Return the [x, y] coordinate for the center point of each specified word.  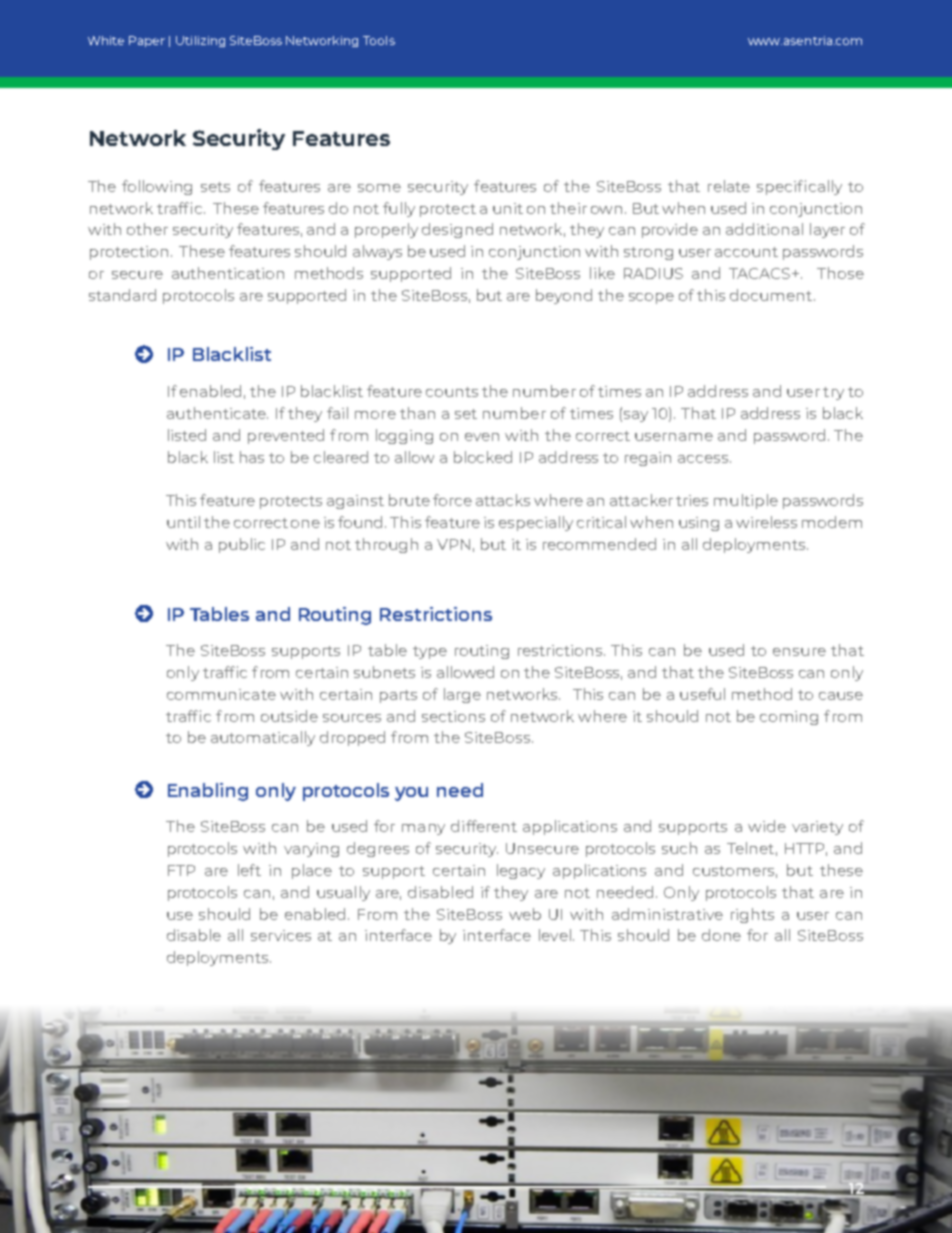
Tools [379, 40]
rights [752, 915]
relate [729, 186]
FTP [181, 870]
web [525, 914]
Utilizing [200, 41]
